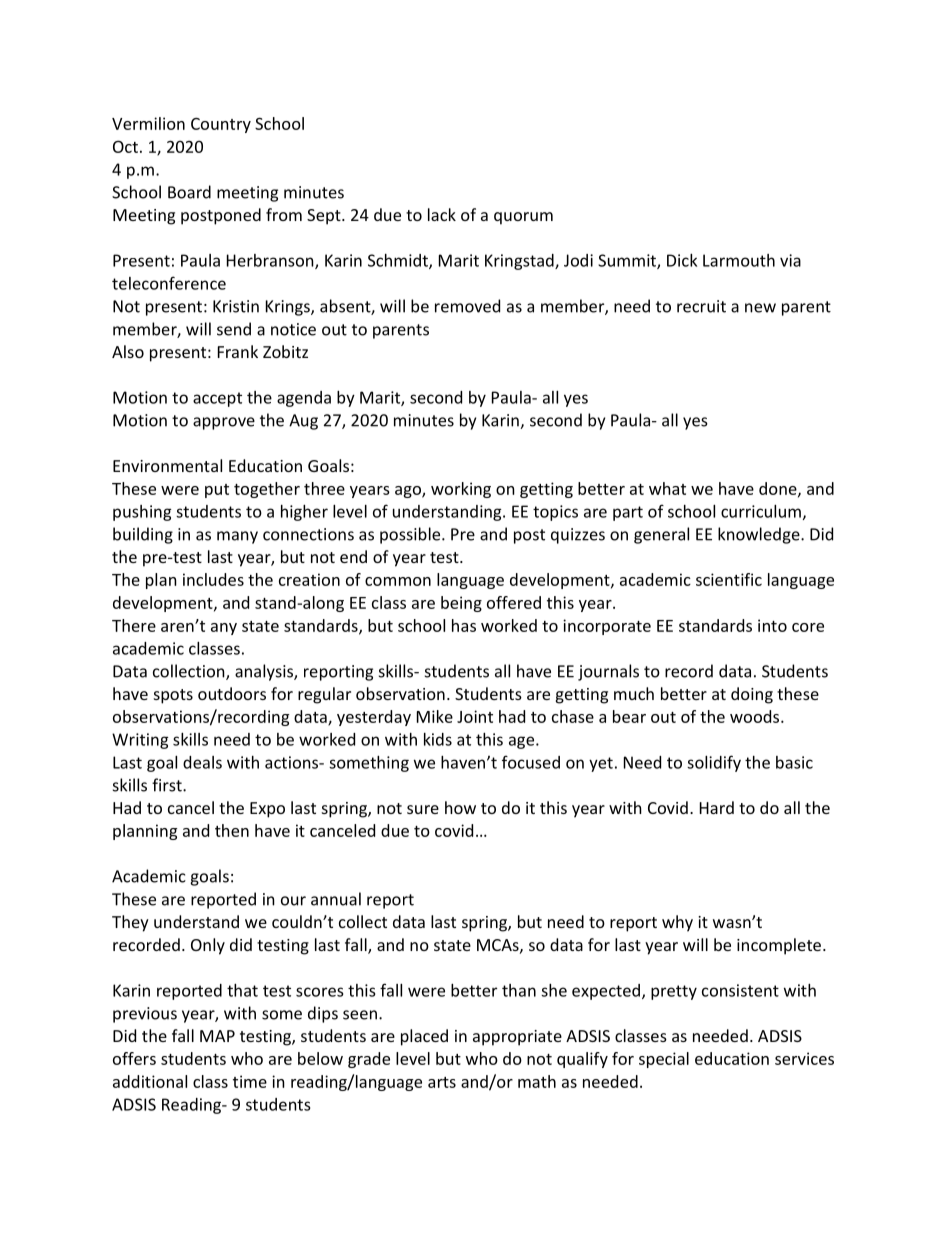  I want to click on via, so click(790, 260).
